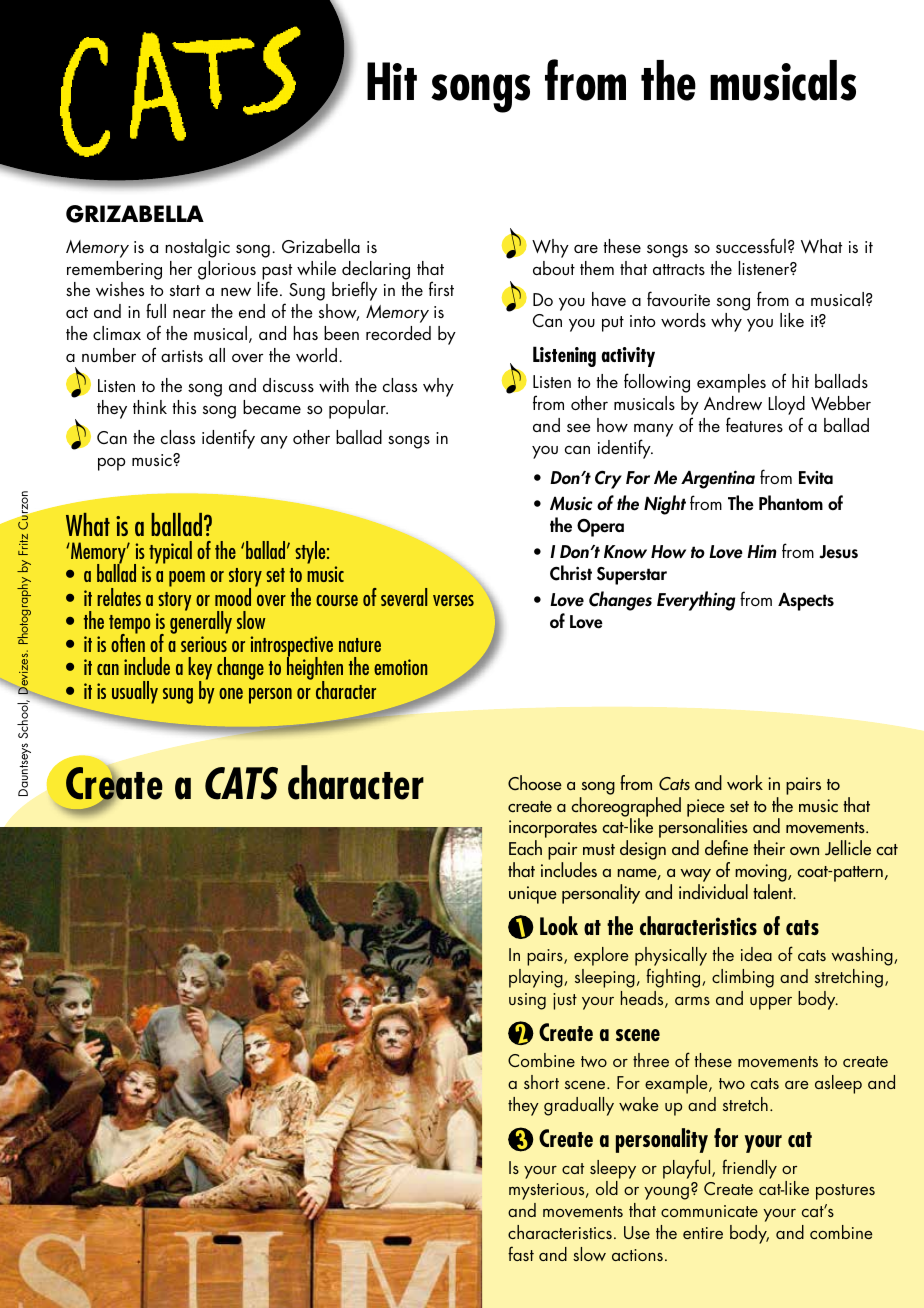 Image resolution: width=924 pixels, height=1308 pixels. I want to click on first, so click(441, 288).
